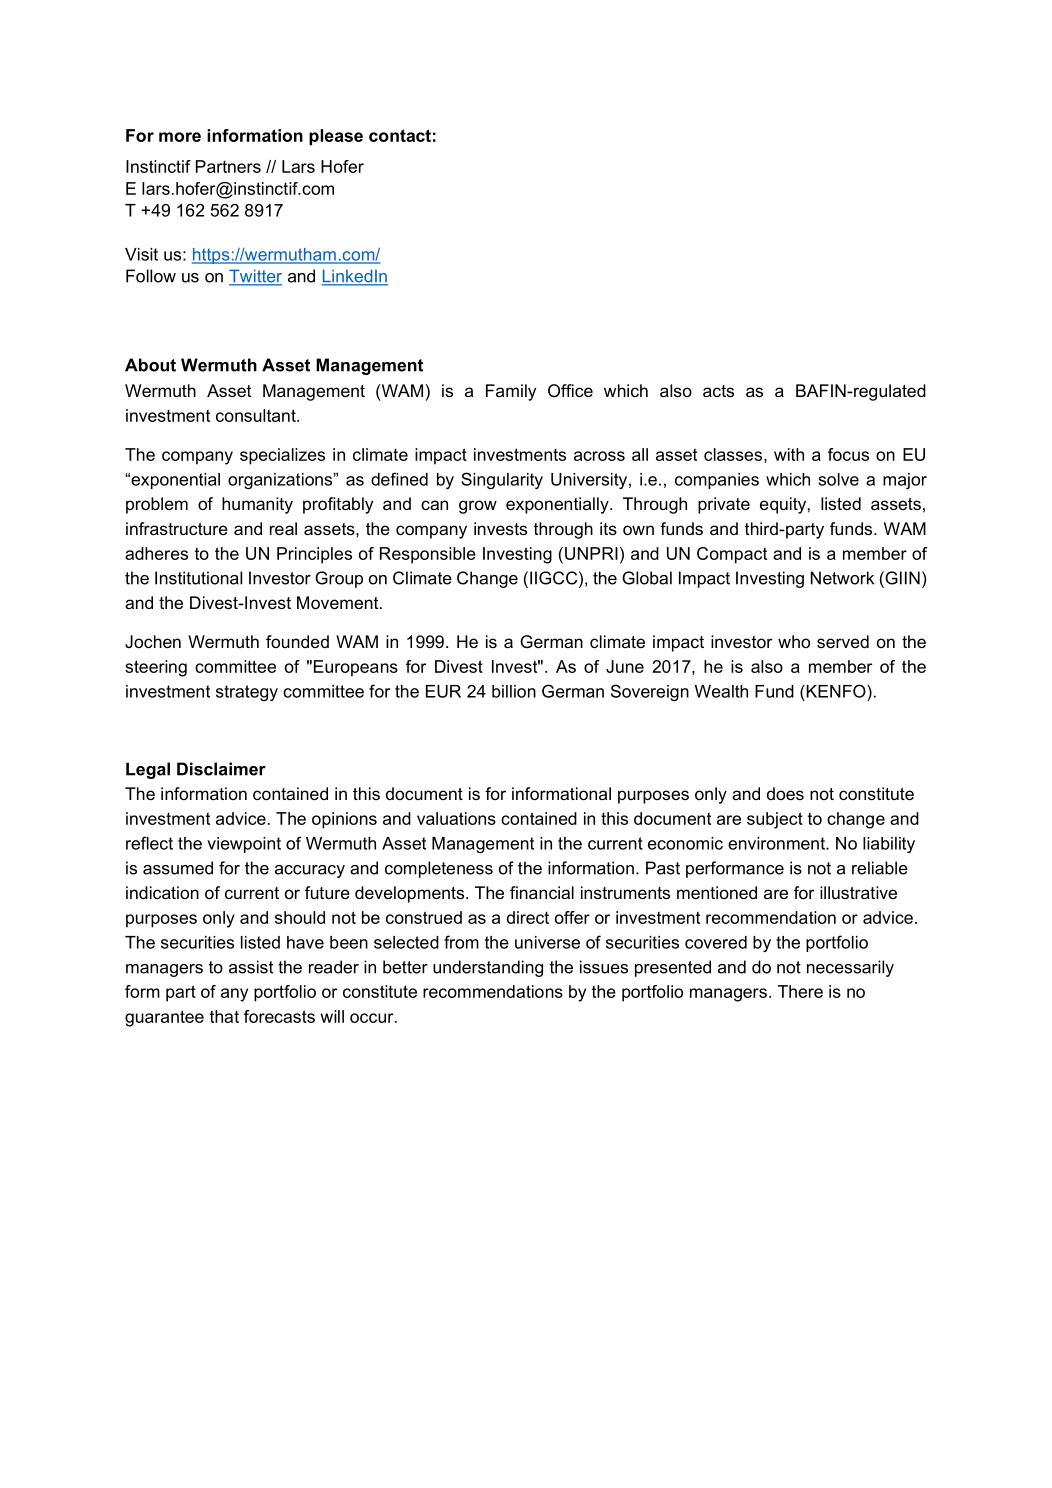 This image has height=1488, width=1052. I want to click on more, so click(180, 137).
